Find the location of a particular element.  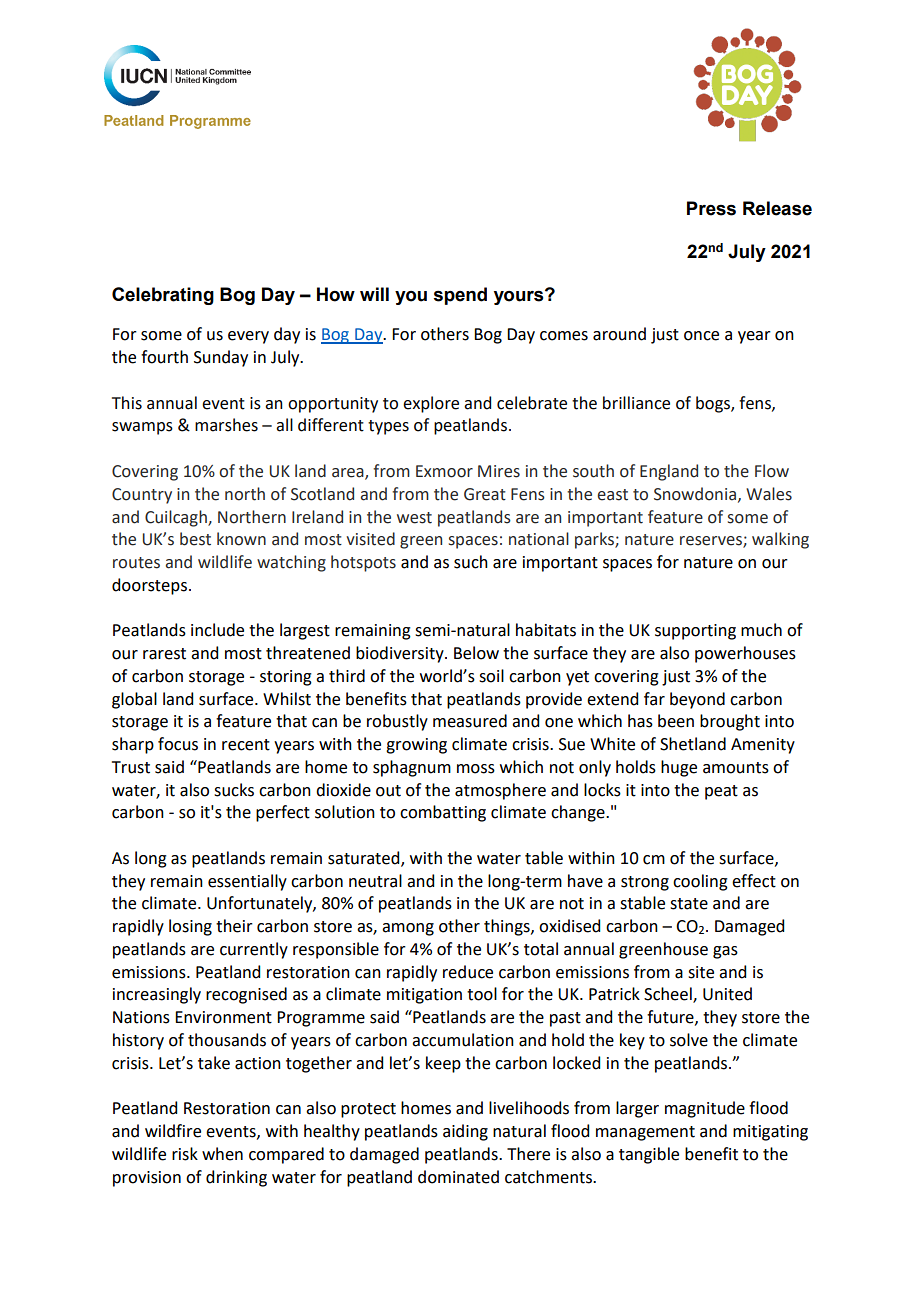

cooling is located at coordinates (700, 882).
